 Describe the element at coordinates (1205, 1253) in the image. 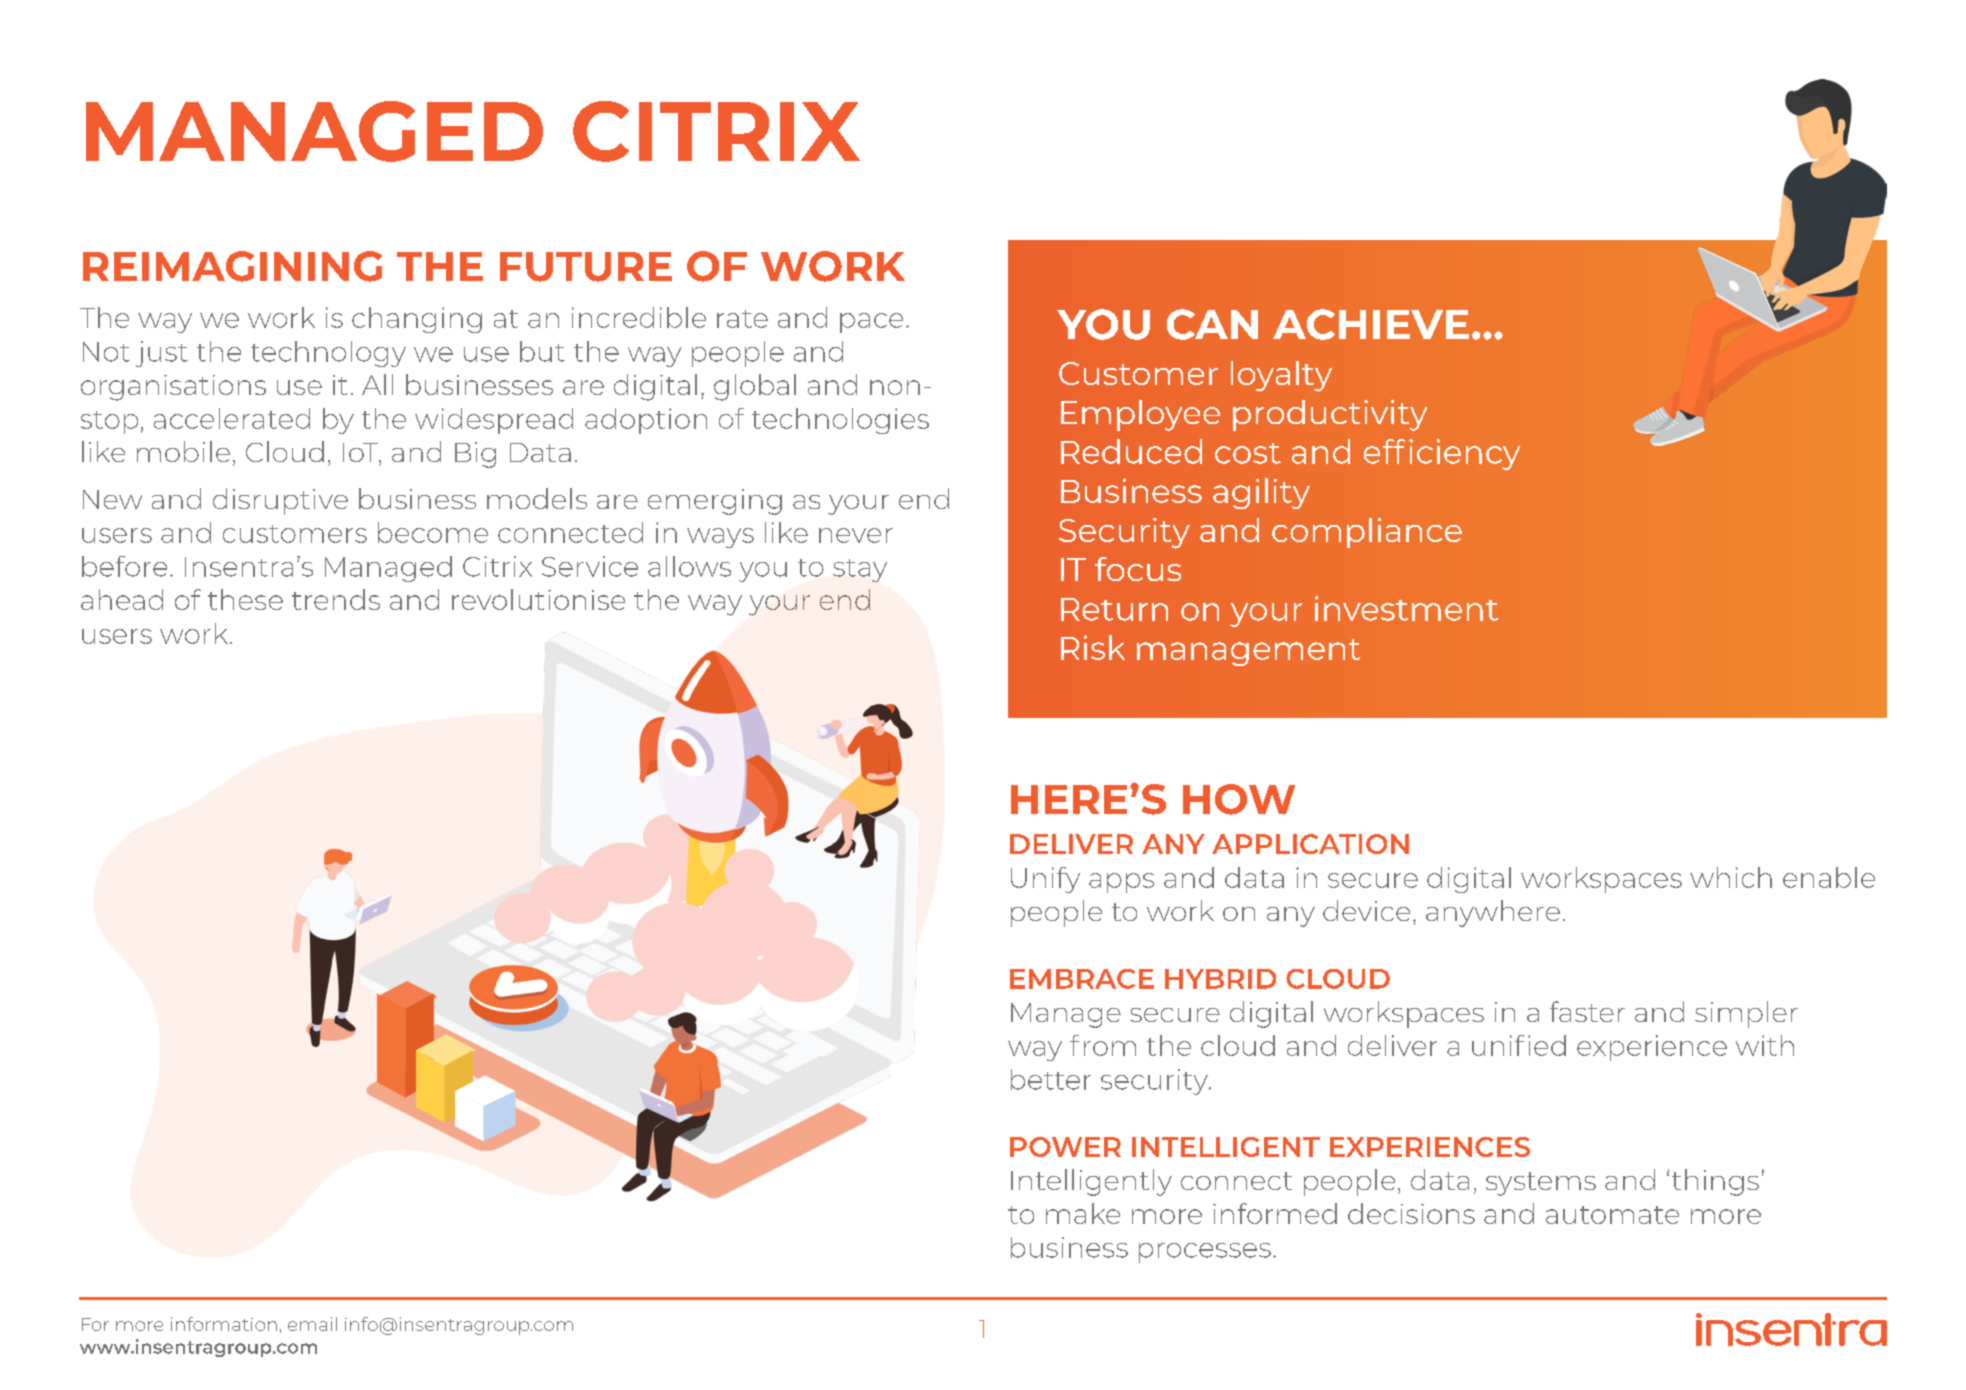

I see `processes` at that location.
